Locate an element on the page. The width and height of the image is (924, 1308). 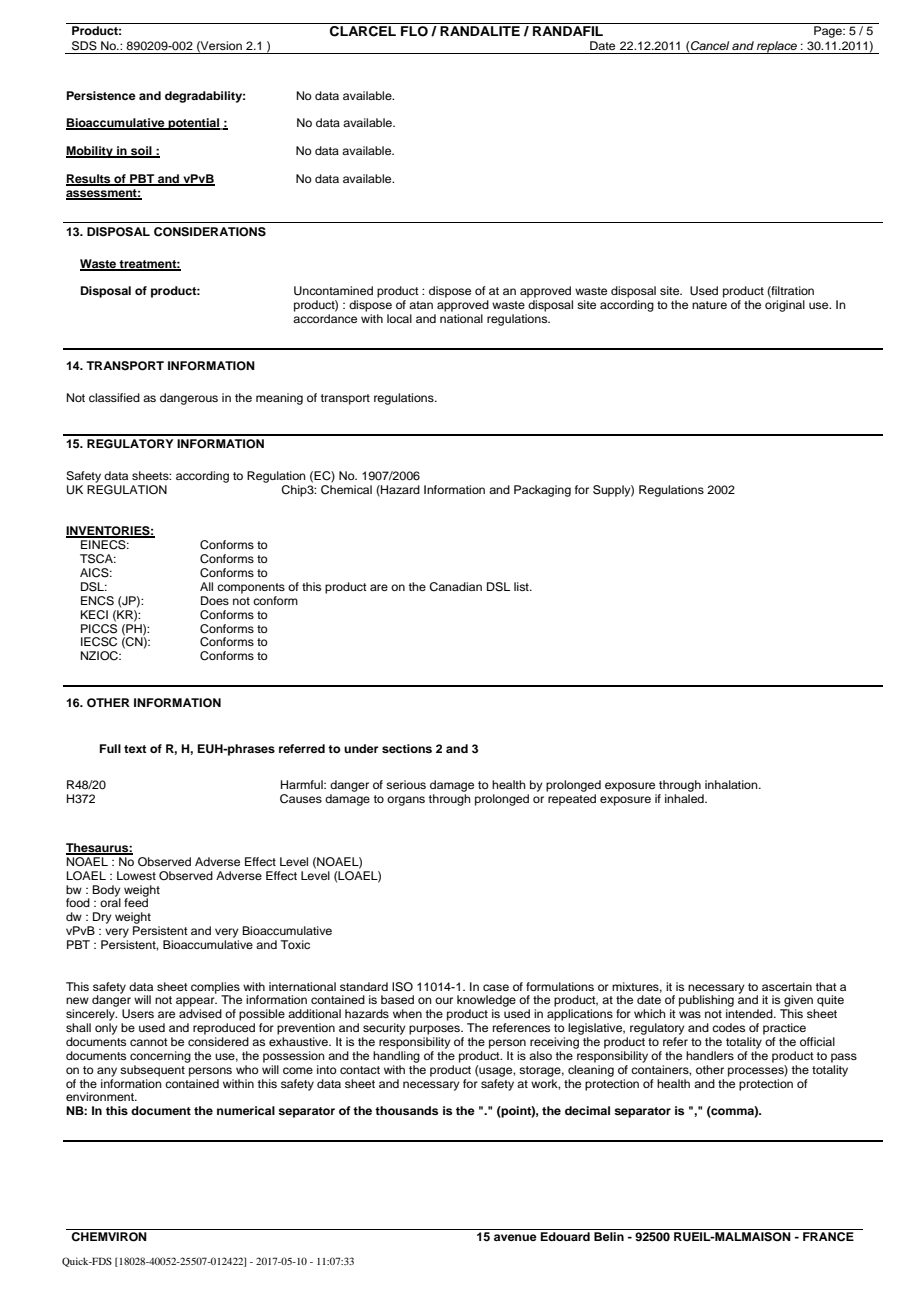
Packaging is located at coordinates (542, 491).
